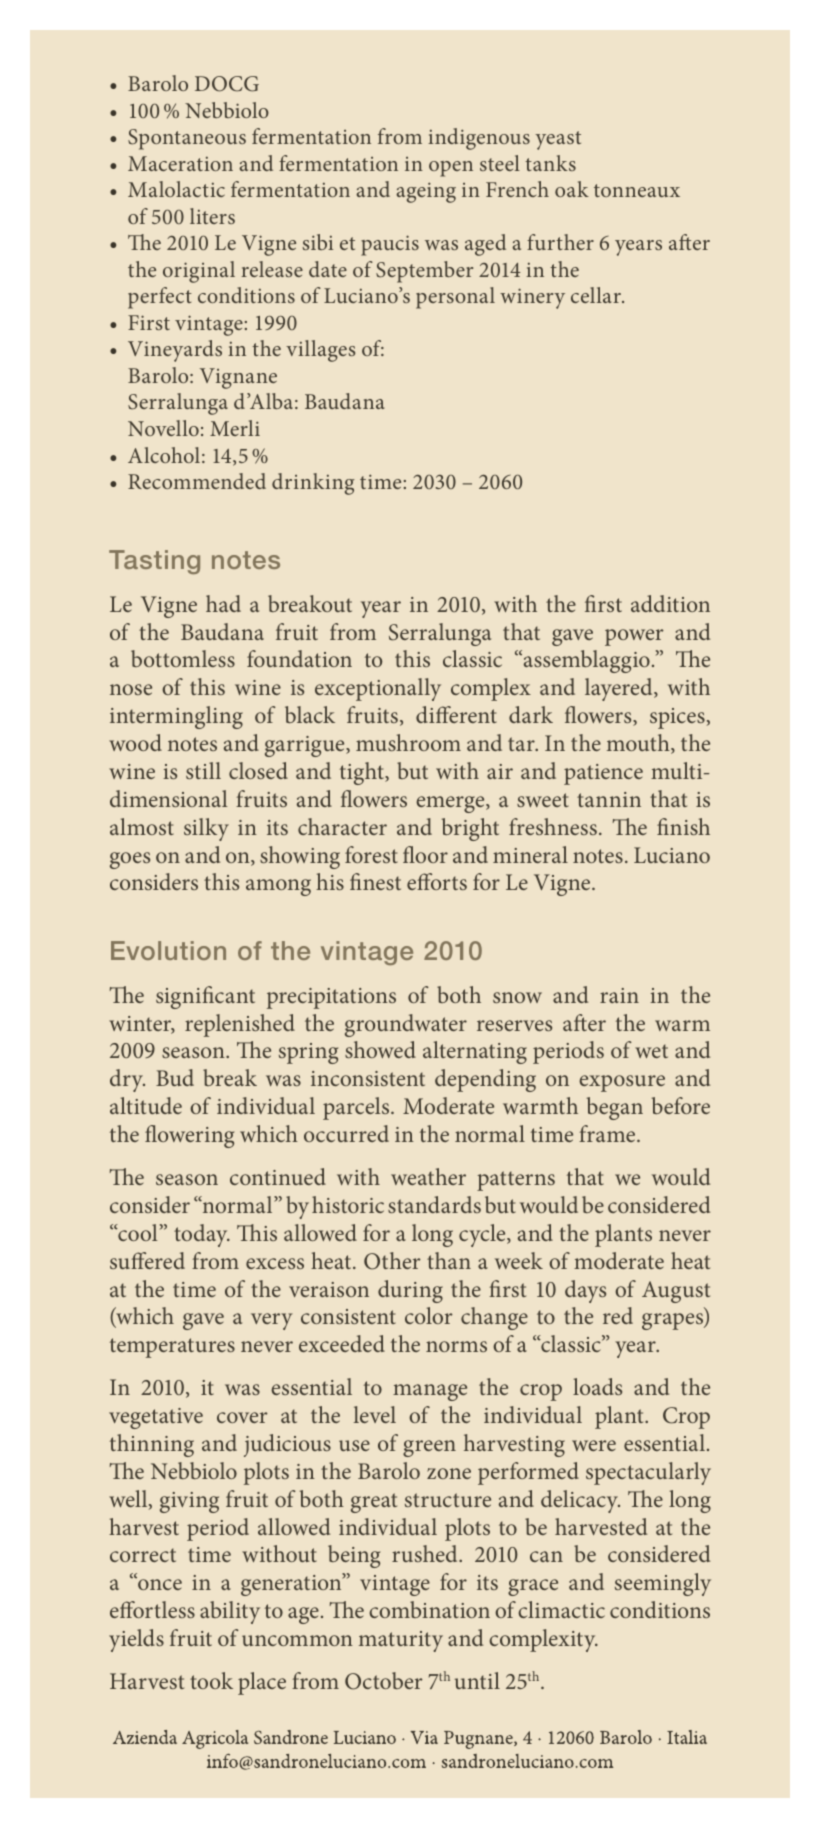 The height and width of the screenshot is (1828, 820). I want to click on took, so click(211, 1680).
